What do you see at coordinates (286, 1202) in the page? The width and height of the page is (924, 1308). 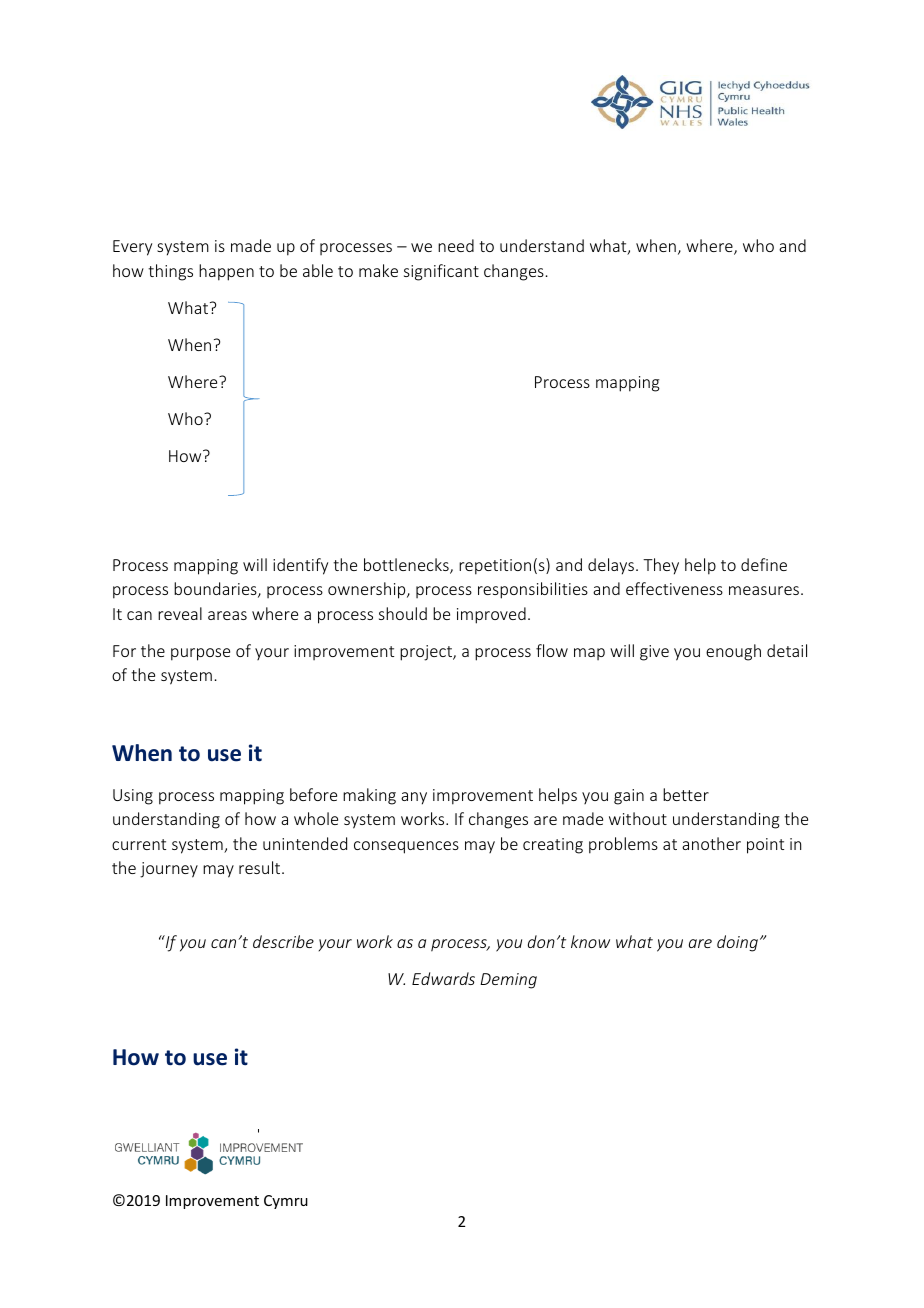 I see `Cymru` at bounding box center [286, 1202].
